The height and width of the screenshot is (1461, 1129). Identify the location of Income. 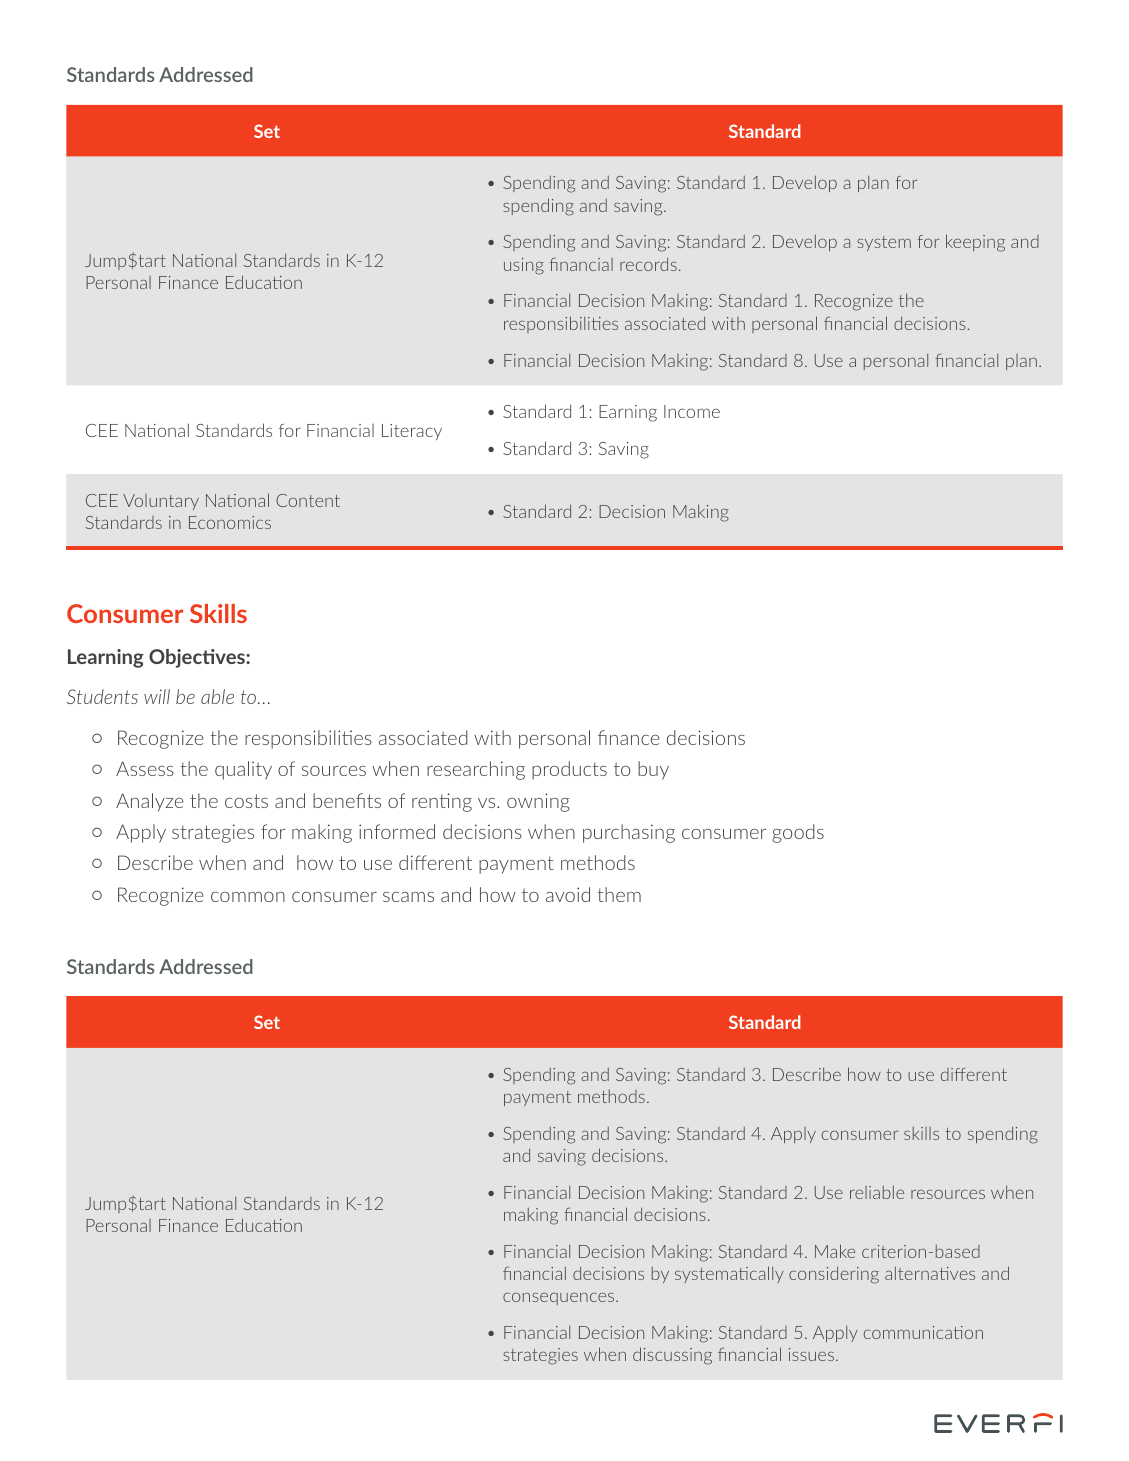
(692, 411).
